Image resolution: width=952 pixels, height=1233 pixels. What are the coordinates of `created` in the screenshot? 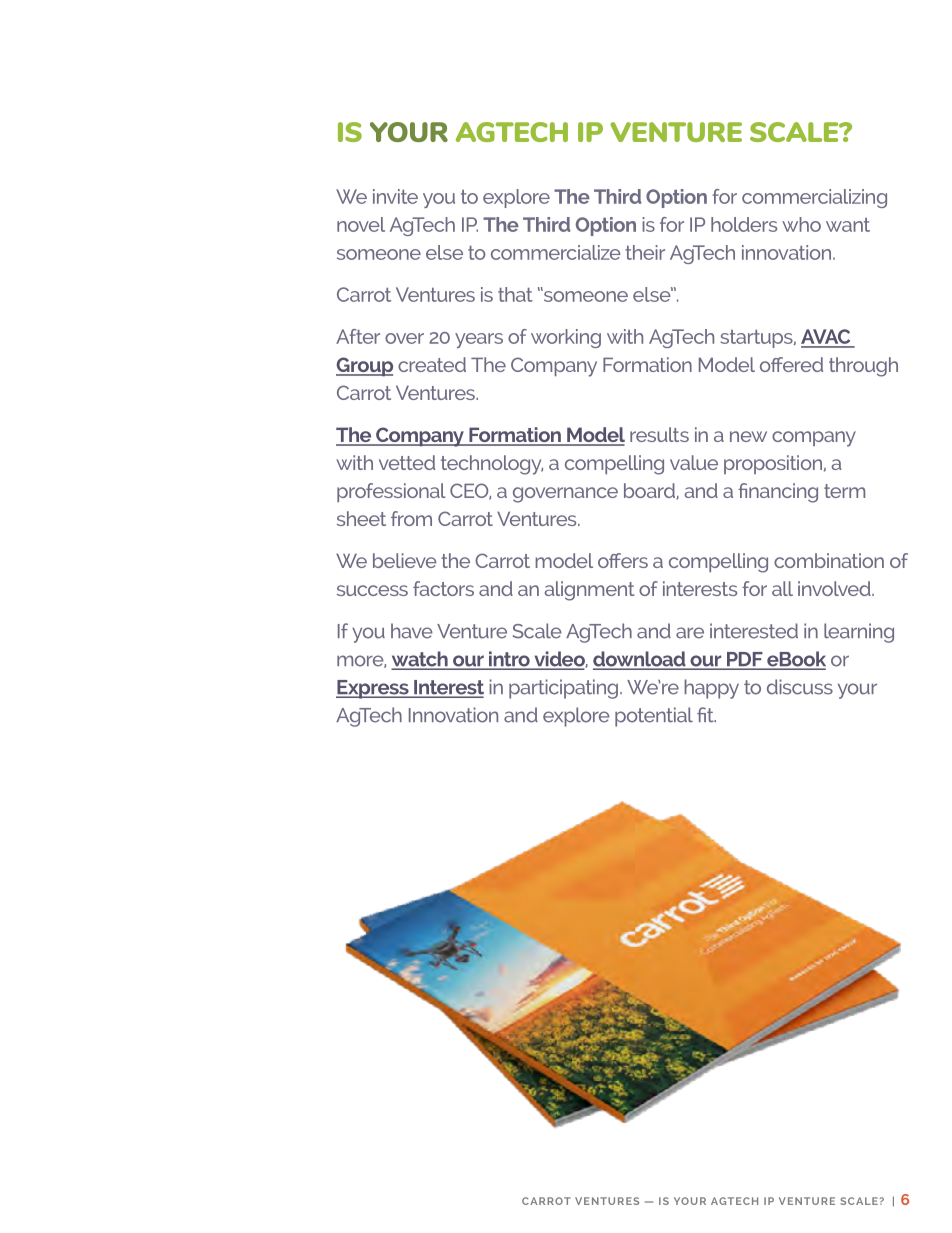 It's located at (432, 364).
